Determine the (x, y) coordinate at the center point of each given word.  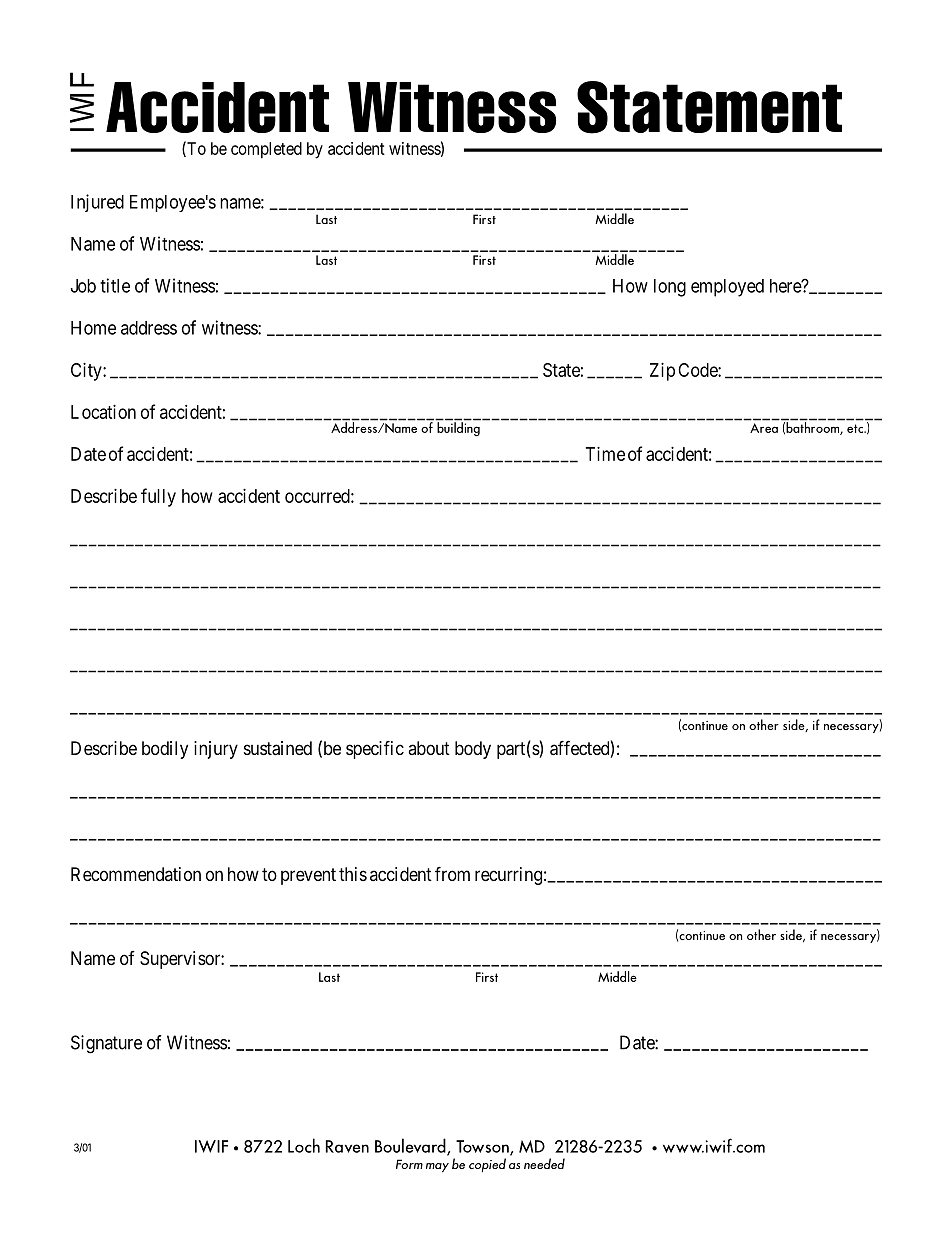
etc (856, 428)
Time (605, 454)
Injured (97, 203)
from (452, 873)
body (473, 750)
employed (727, 288)
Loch (304, 1145)
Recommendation (136, 874)
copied (487, 1165)
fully (158, 497)
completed (266, 150)
